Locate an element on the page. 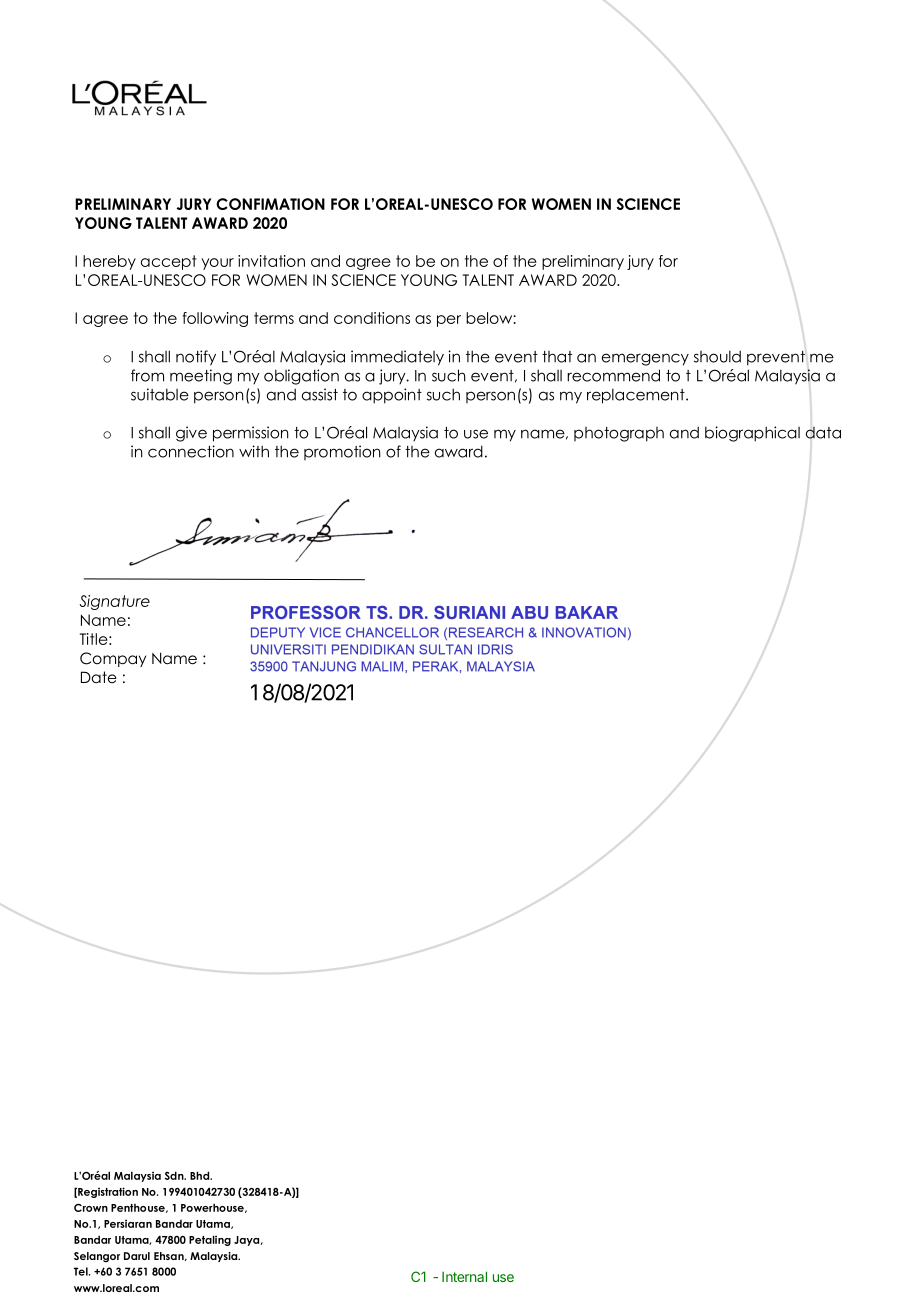 The image size is (924, 1308). accept is located at coordinates (169, 262).
